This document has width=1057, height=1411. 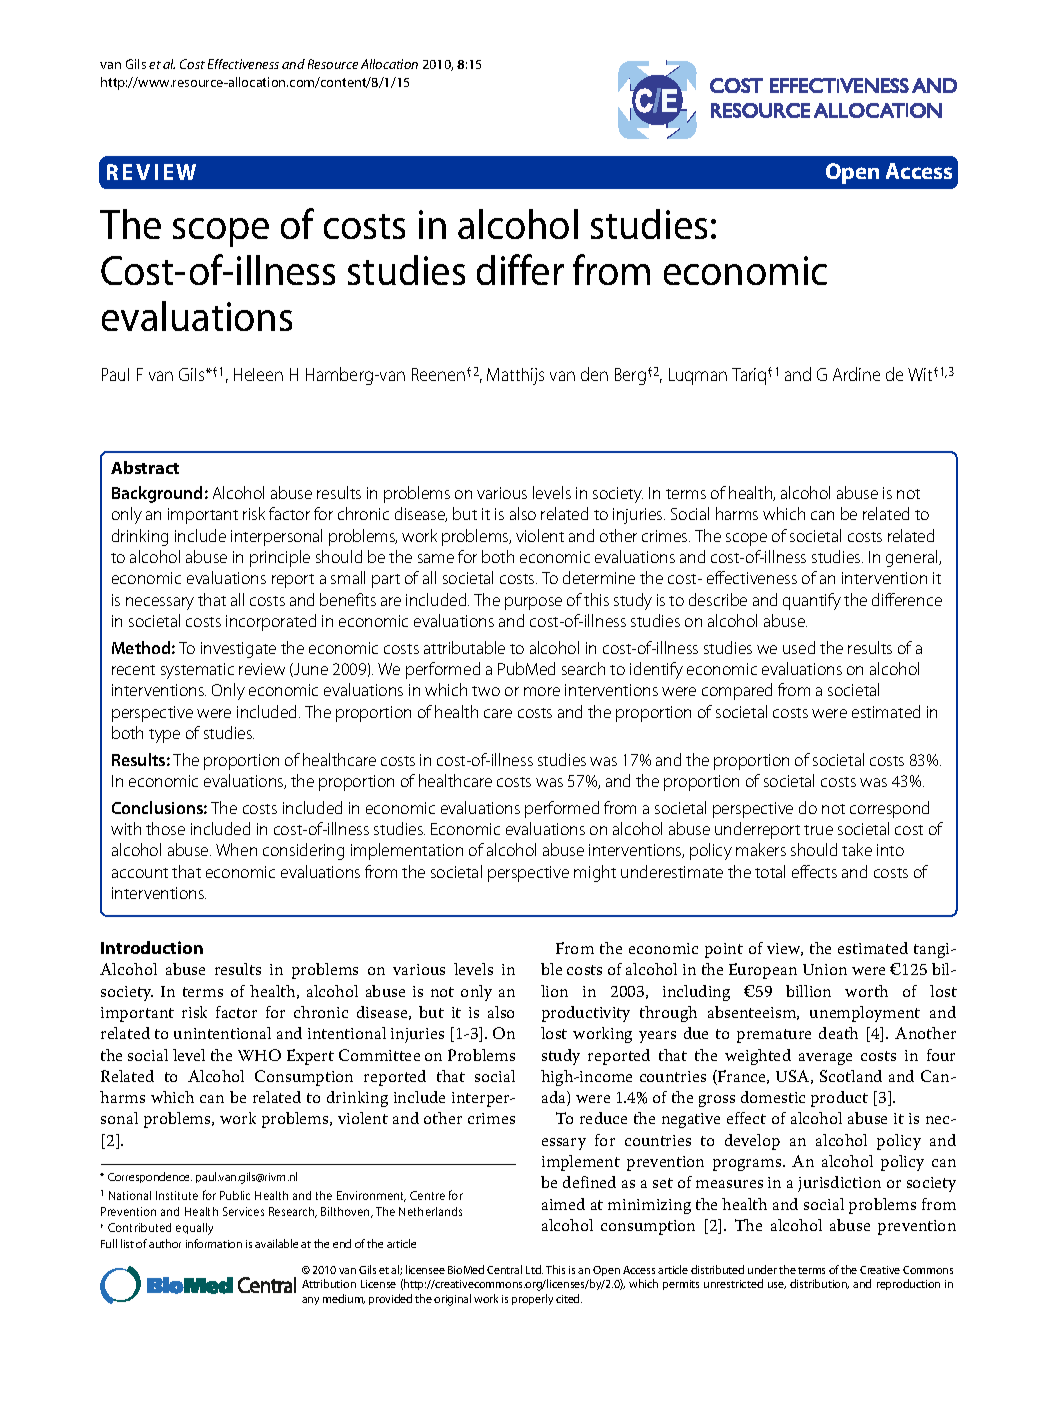 What do you see at coordinates (819, 1284) in the document?
I see `distribution` at bounding box center [819, 1284].
